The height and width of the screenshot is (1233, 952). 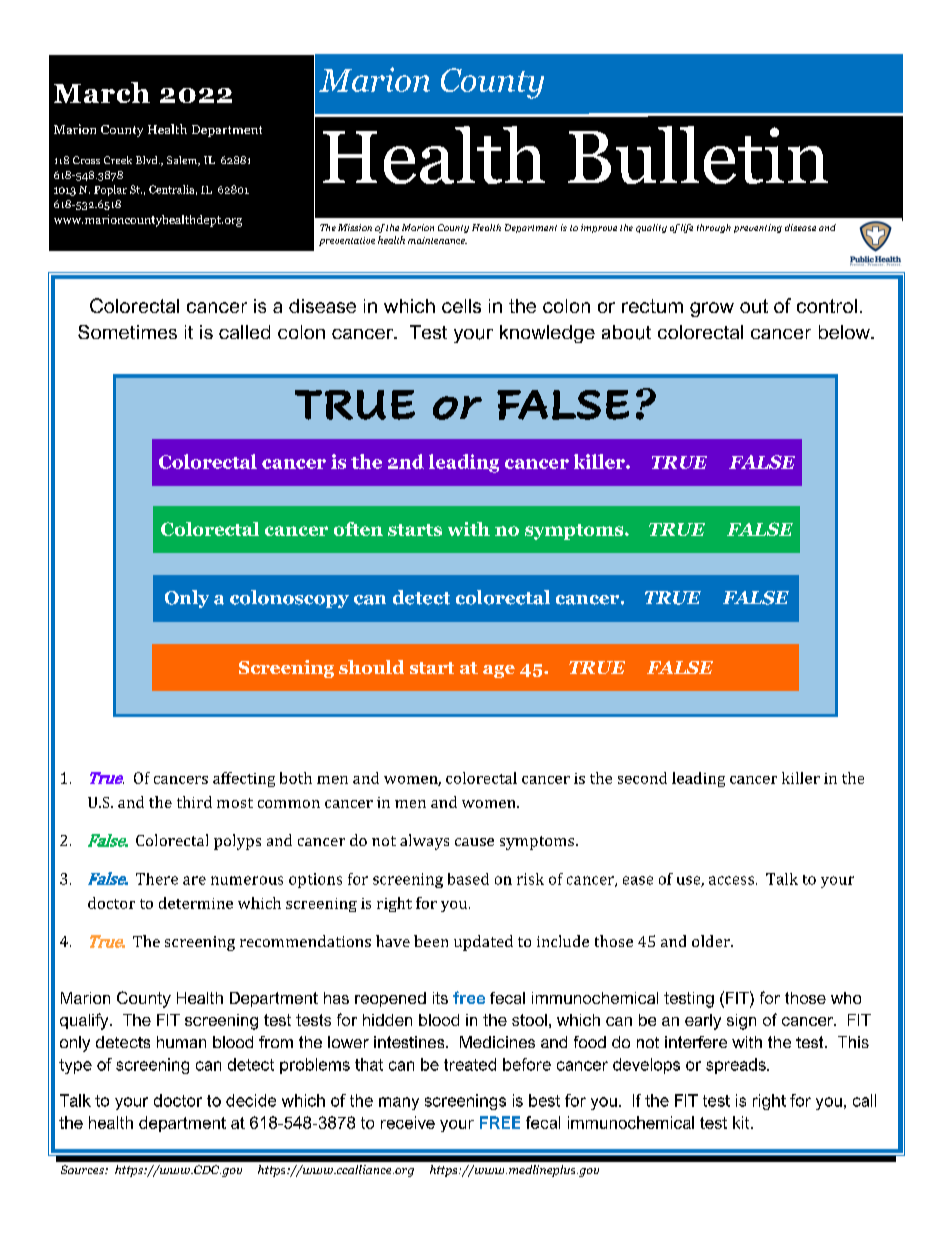 I want to click on affecting, so click(x=244, y=779).
